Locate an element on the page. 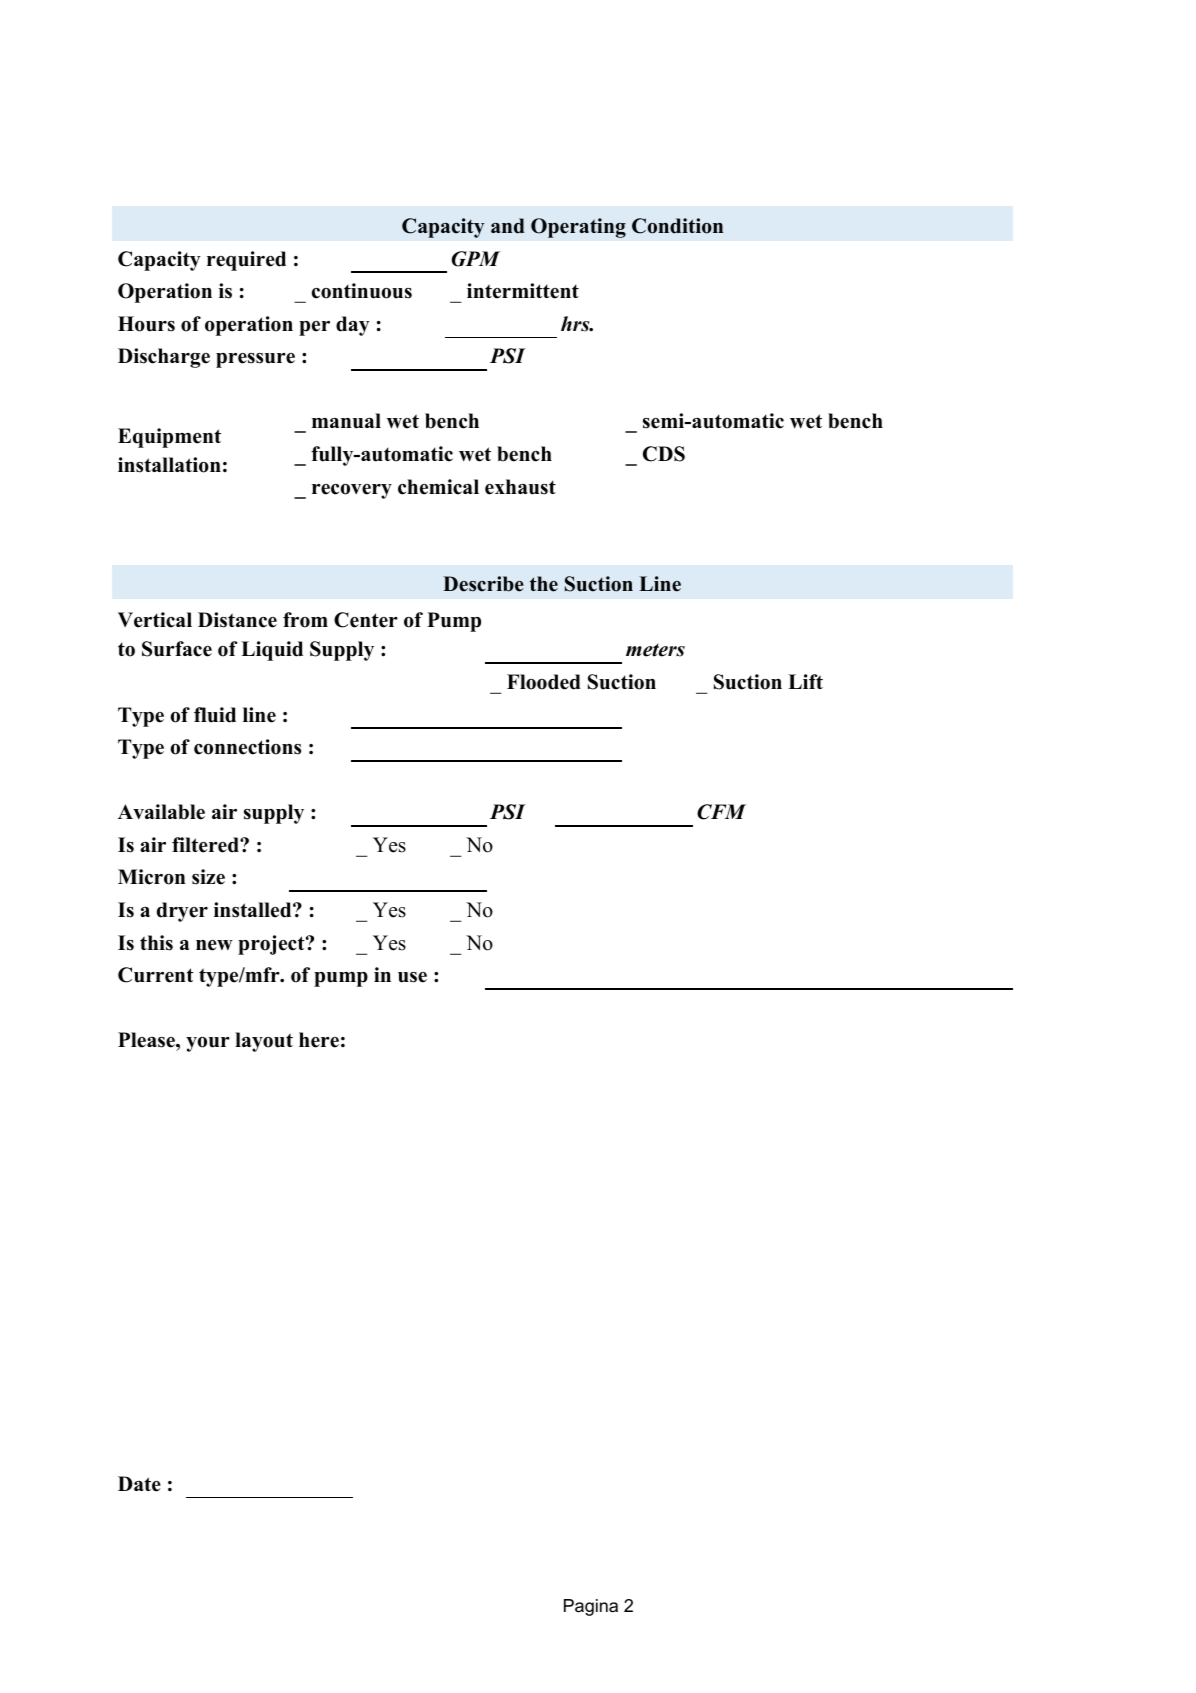 Image resolution: width=1196 pixels, height=1693 pixels. required is located at coordinates (246, 261).
